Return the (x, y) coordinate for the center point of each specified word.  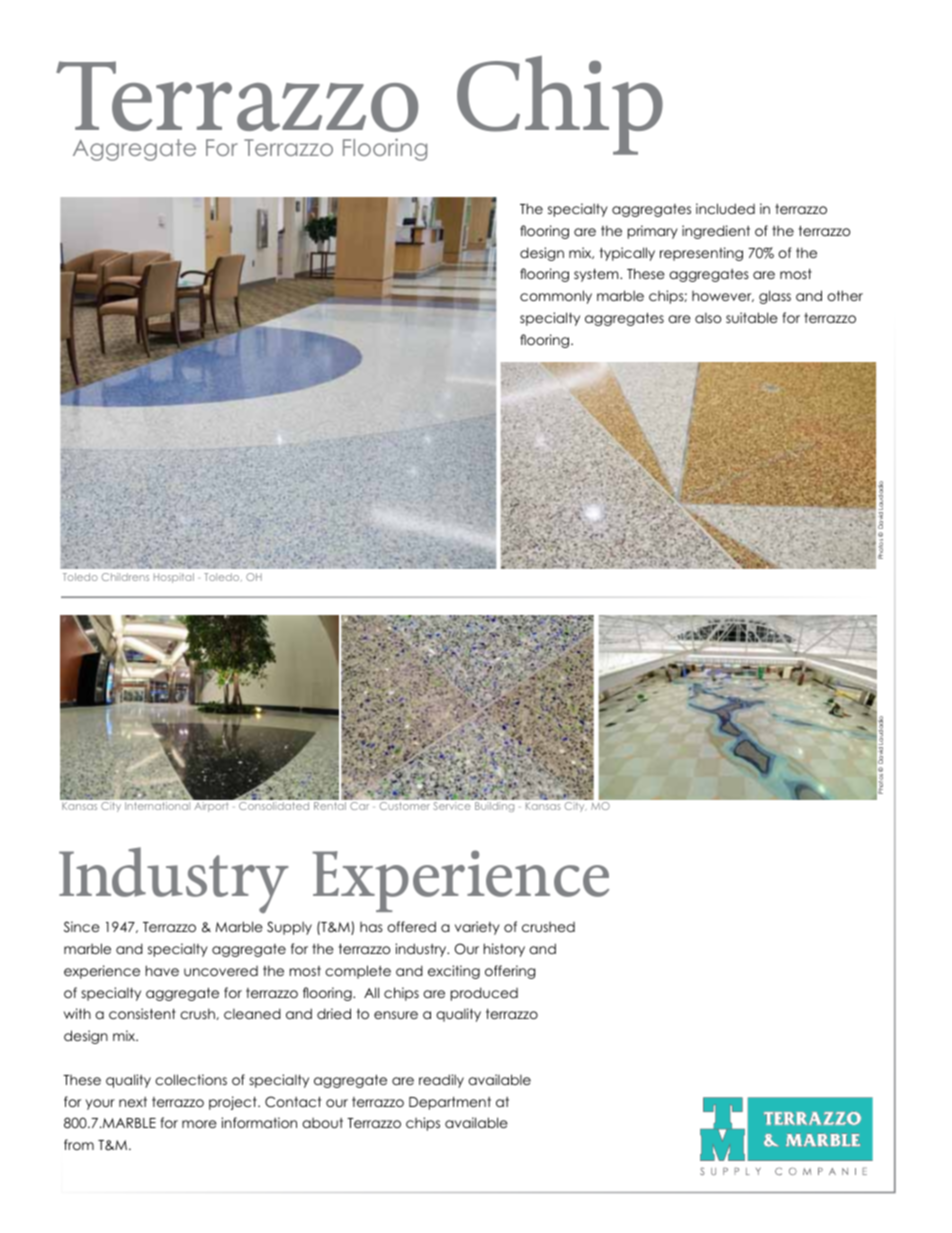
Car (359, 806)
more (199, 1124)
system (597, 275)
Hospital (174, 578)
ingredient (716, 232)
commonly (556, 297)
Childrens (125, 577)
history (504, 950)
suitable (752, 317)
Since (82, 927)
